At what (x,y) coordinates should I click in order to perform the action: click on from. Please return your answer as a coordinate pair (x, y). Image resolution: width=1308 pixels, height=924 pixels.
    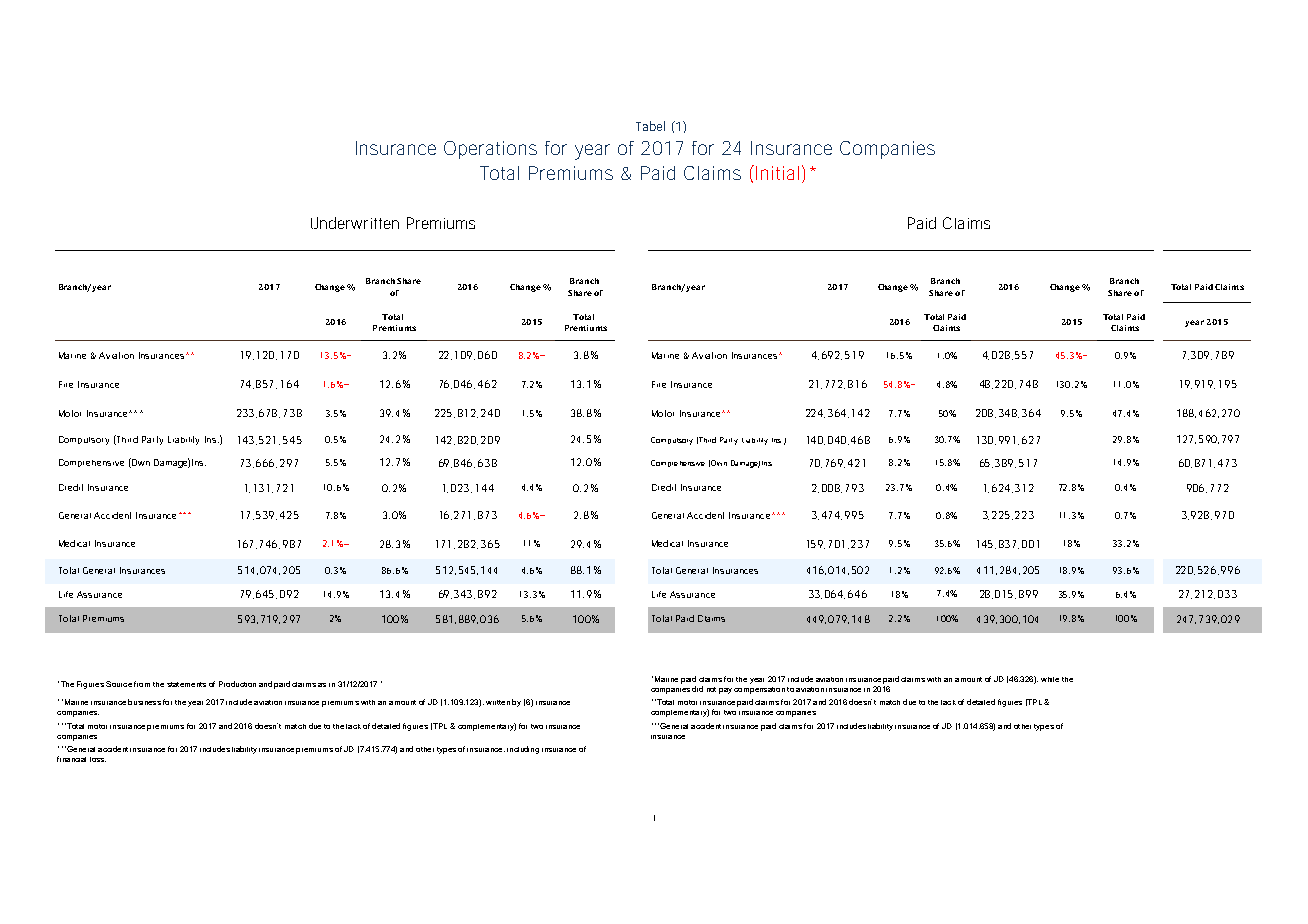
    Looking at the image, I should click on (142, 684).
